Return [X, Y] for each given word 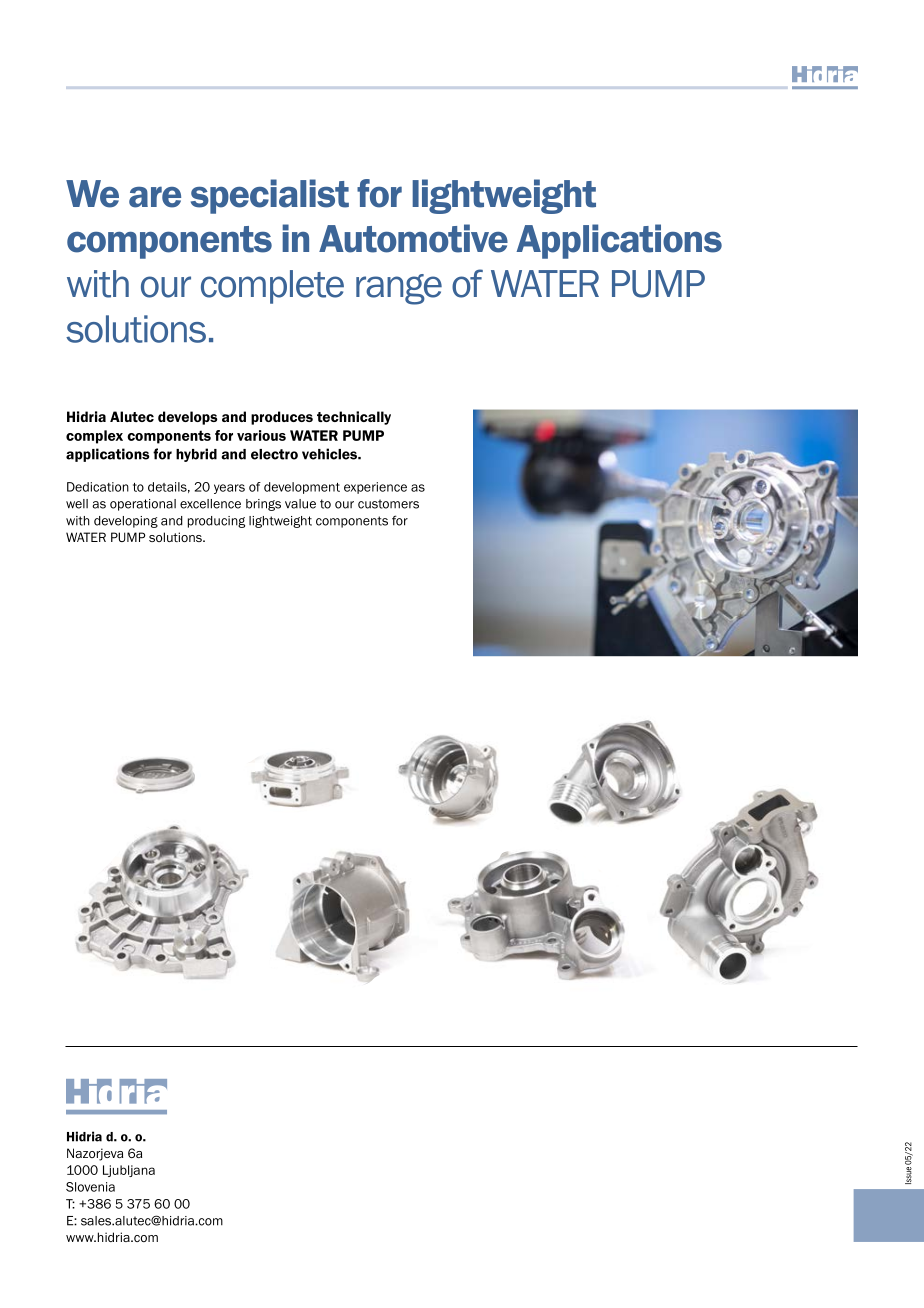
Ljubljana [129, 1171]
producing [216, 522]
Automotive [413, 238]
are [155, 197]
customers [388, 504]
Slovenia [90, 1187]
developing [126, 522]
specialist [270, 196]
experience [375, 488]
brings [263, 505]
